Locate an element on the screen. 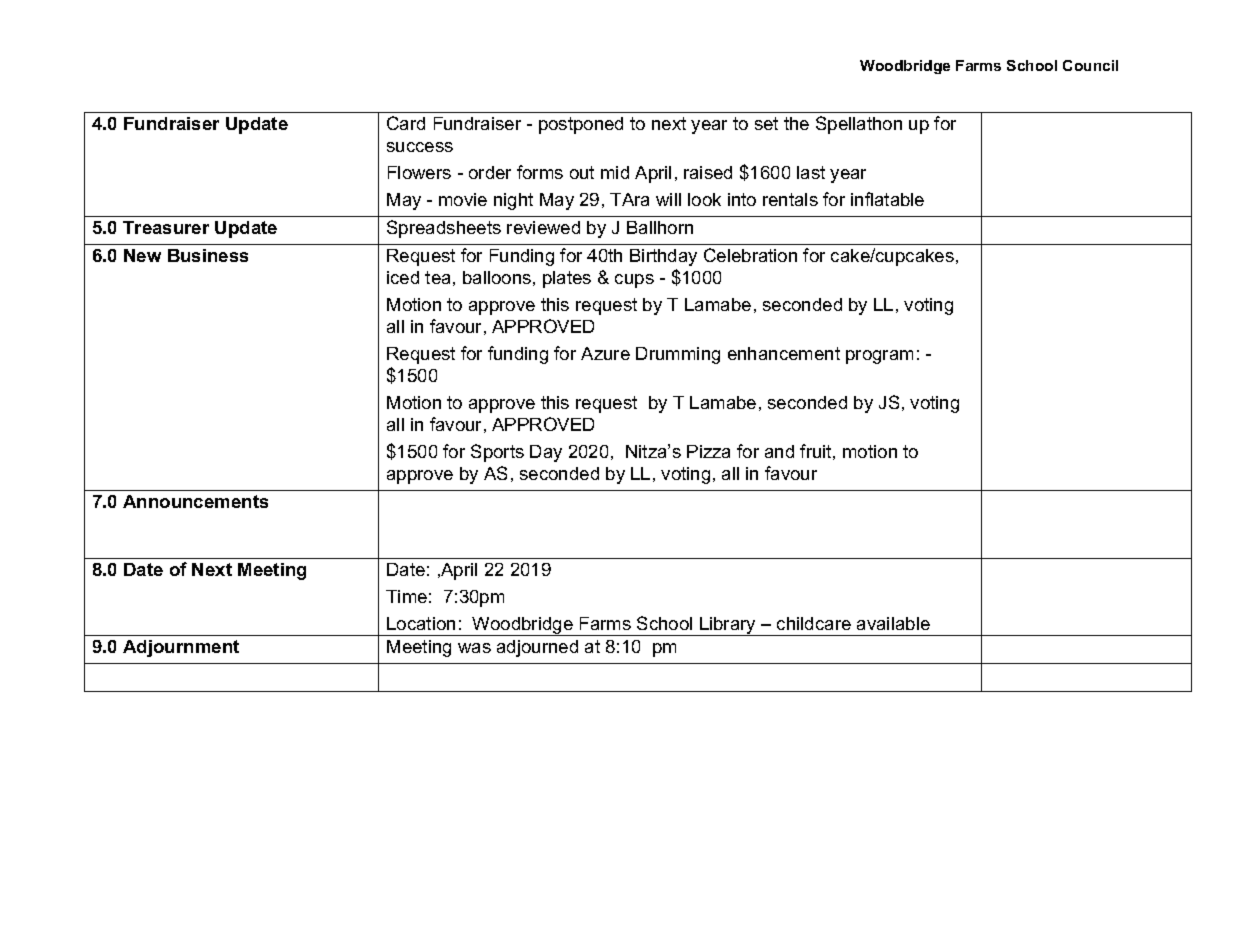  Library is located at coordinates (728, 626).
